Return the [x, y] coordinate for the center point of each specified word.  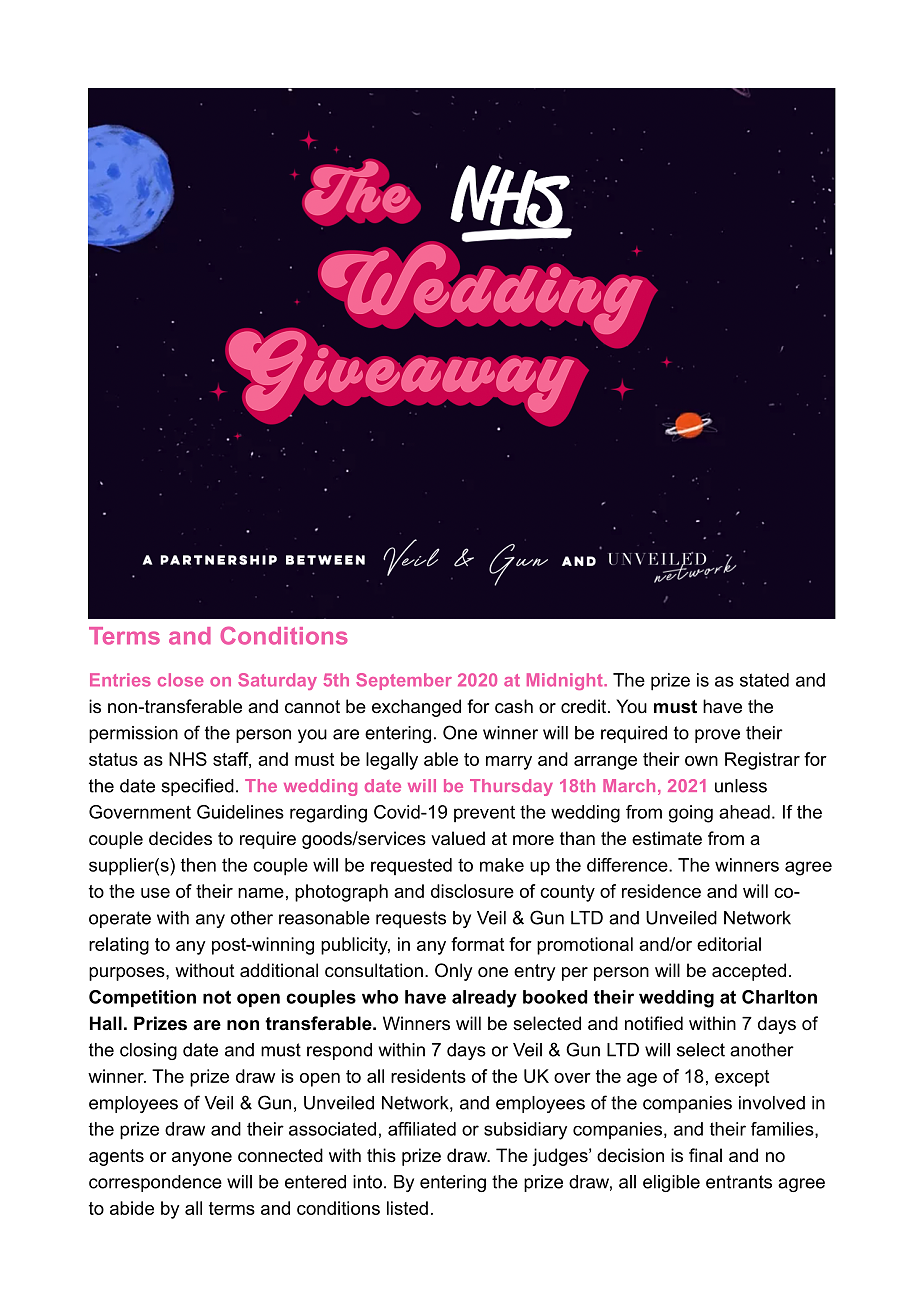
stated [764, 680]
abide [132, 1208]
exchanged [416, 708]
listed [407, 1208]
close [181, 680]
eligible [671, 1183]
